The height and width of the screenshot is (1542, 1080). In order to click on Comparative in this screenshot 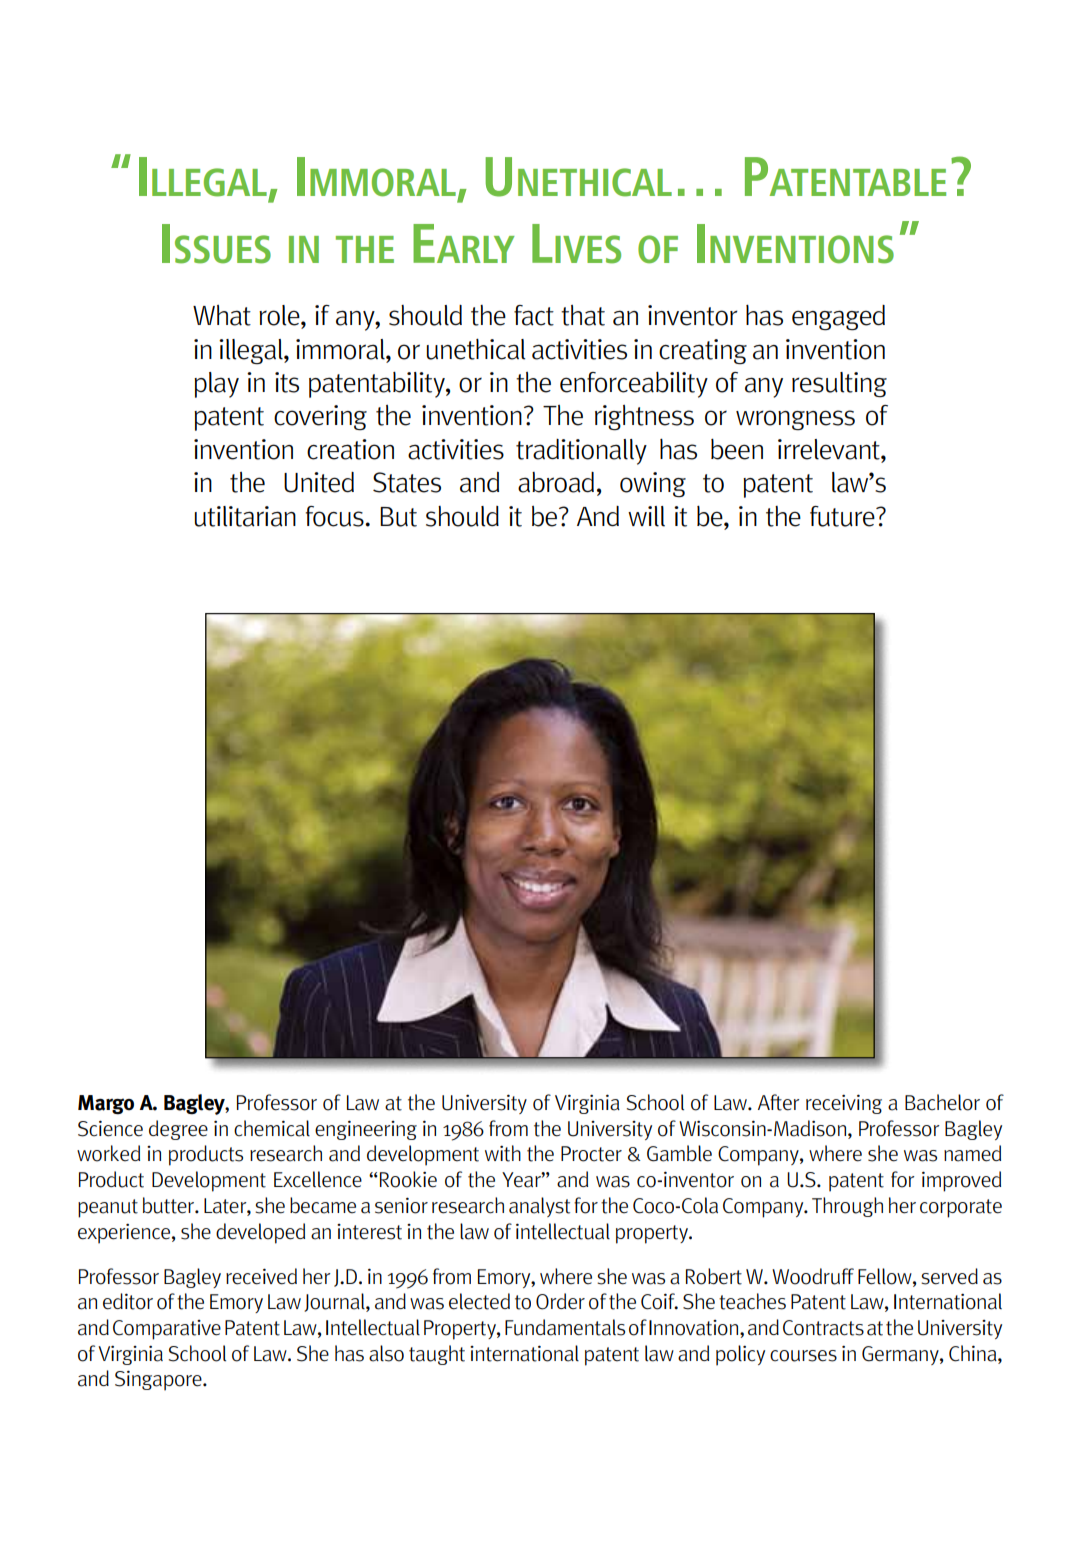, I will do `click(167, 1330)`.
